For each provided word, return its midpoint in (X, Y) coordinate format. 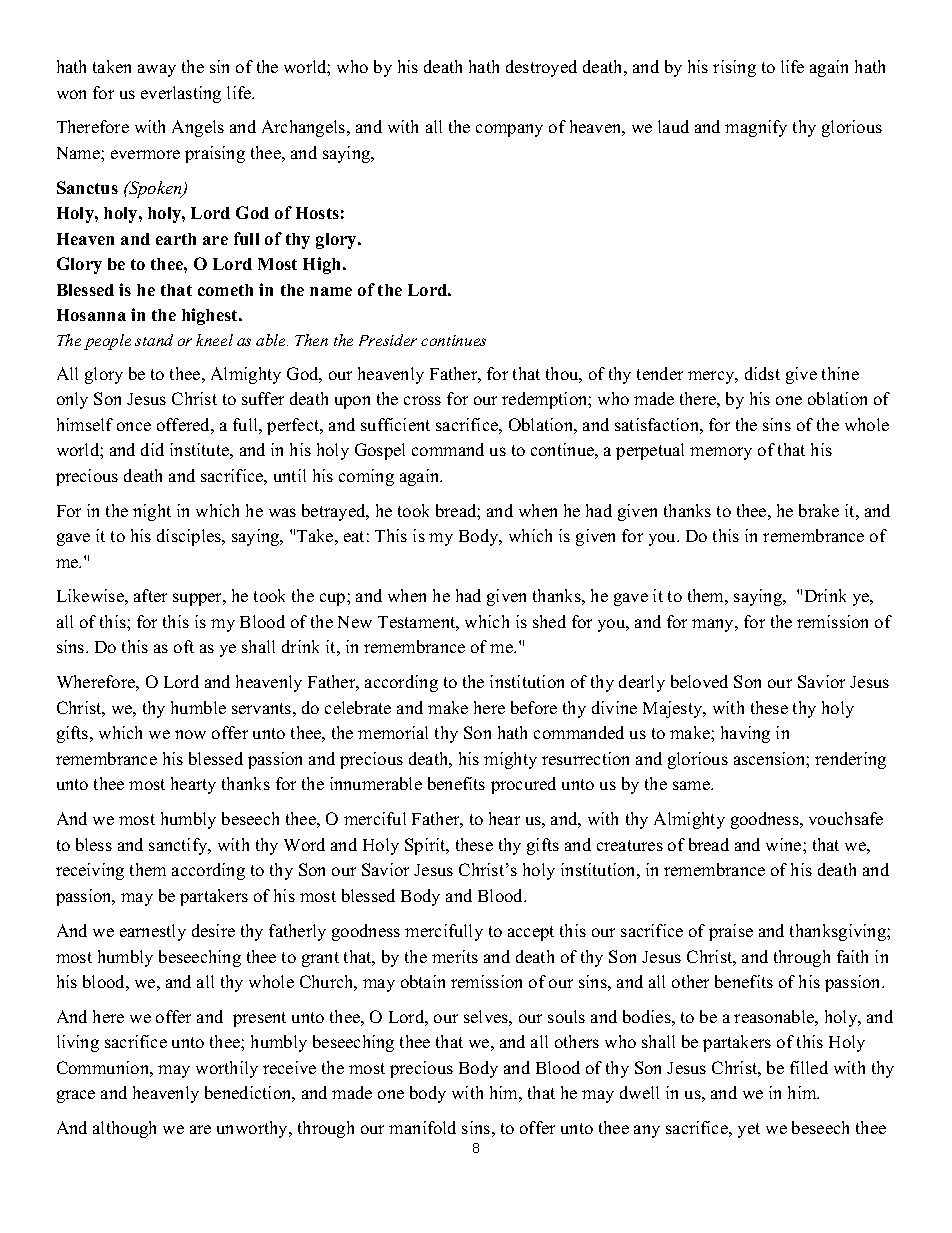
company (509, 130)
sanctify (179, 846)
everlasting (181, 94)
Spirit (426, 846)
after (150, 595)
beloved (699, 681)
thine (840, 373)
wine (785, 844)
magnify (756, 128)
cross (422, 400)
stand (154, 340)
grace (76, 1096)
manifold (422, 1127)
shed (549, 621)
